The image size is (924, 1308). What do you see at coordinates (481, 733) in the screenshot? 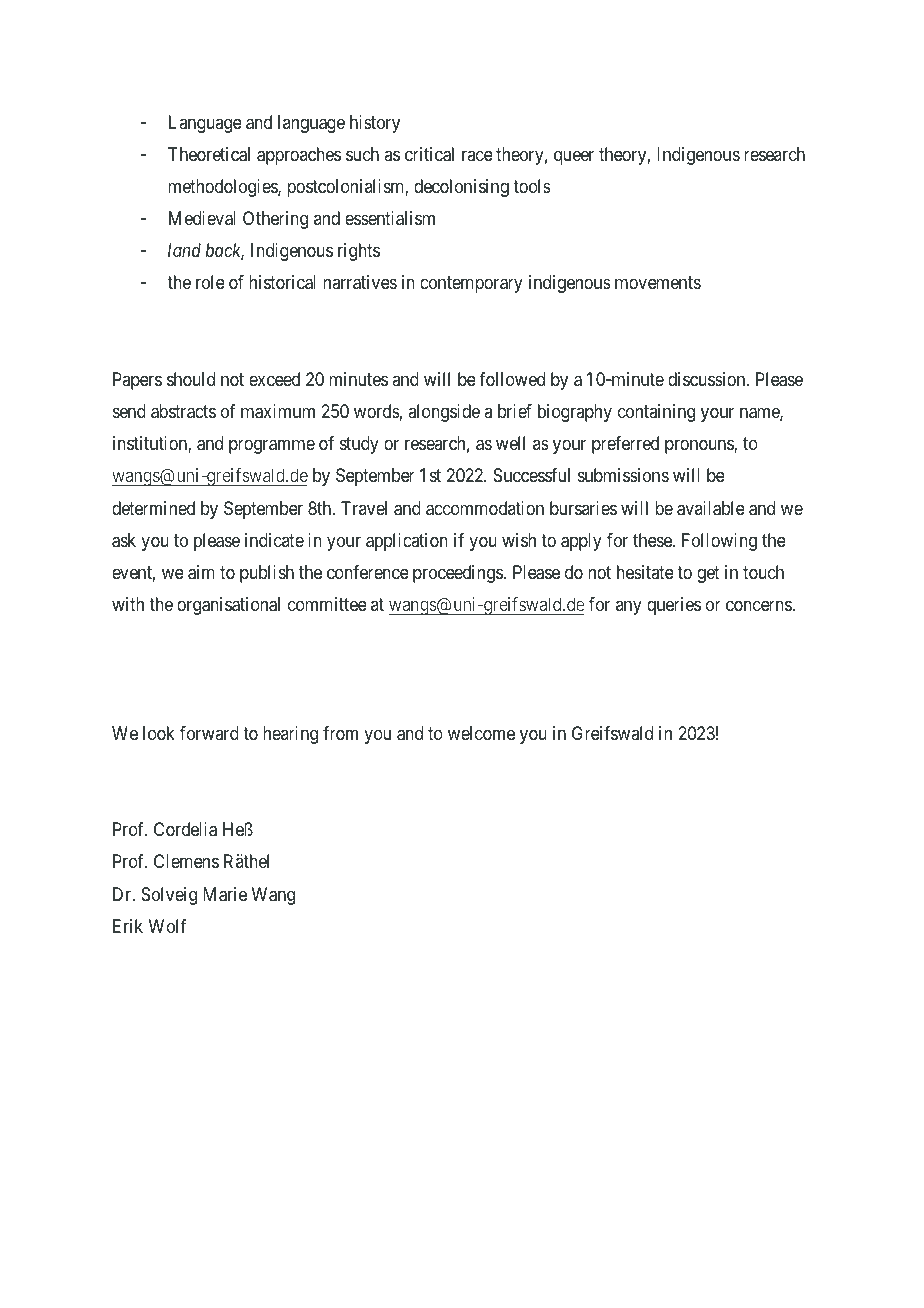
I see `welcome` at bounding box center [481, 733].
